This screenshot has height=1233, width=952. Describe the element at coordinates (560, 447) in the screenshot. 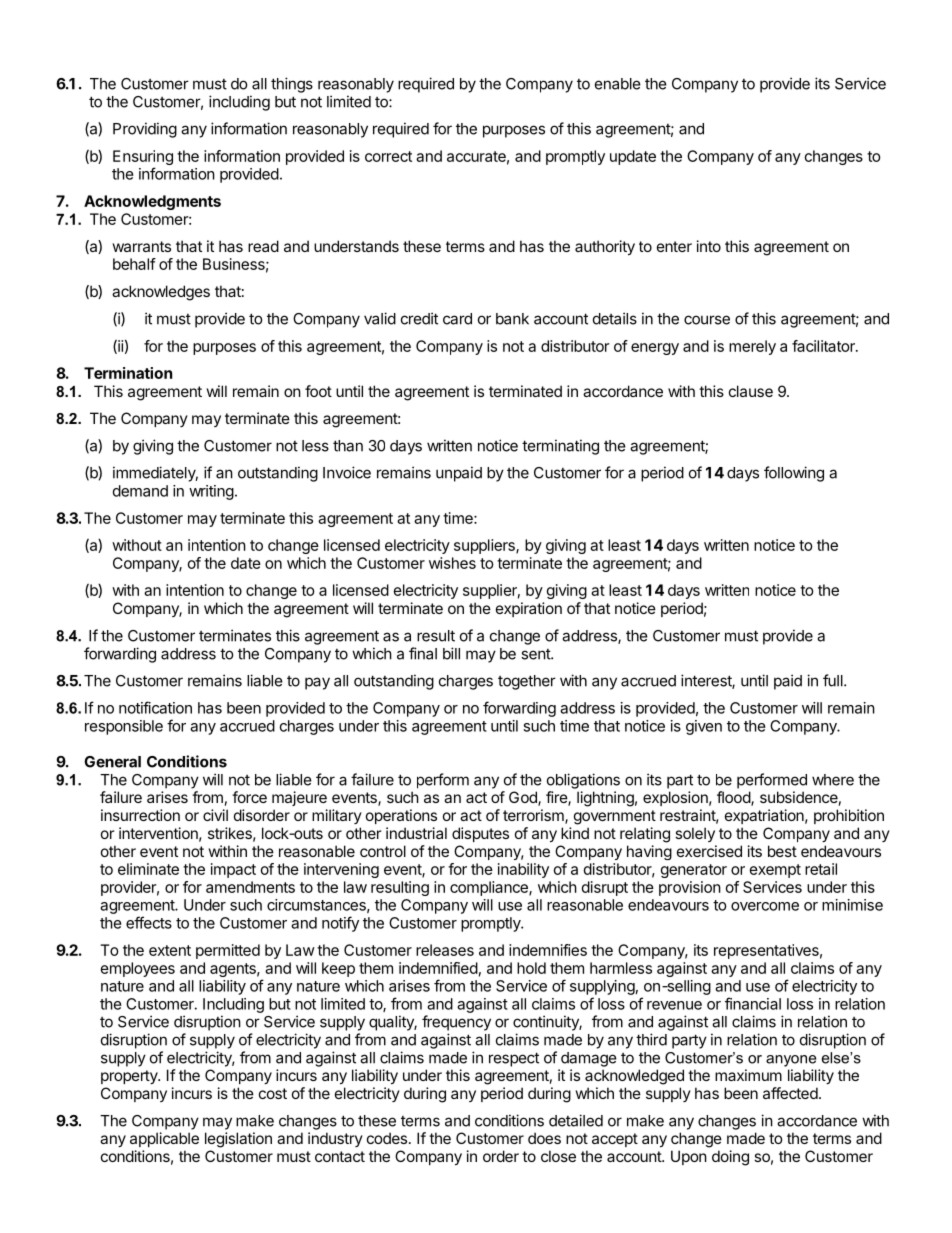

I see `terminating` at that location.
